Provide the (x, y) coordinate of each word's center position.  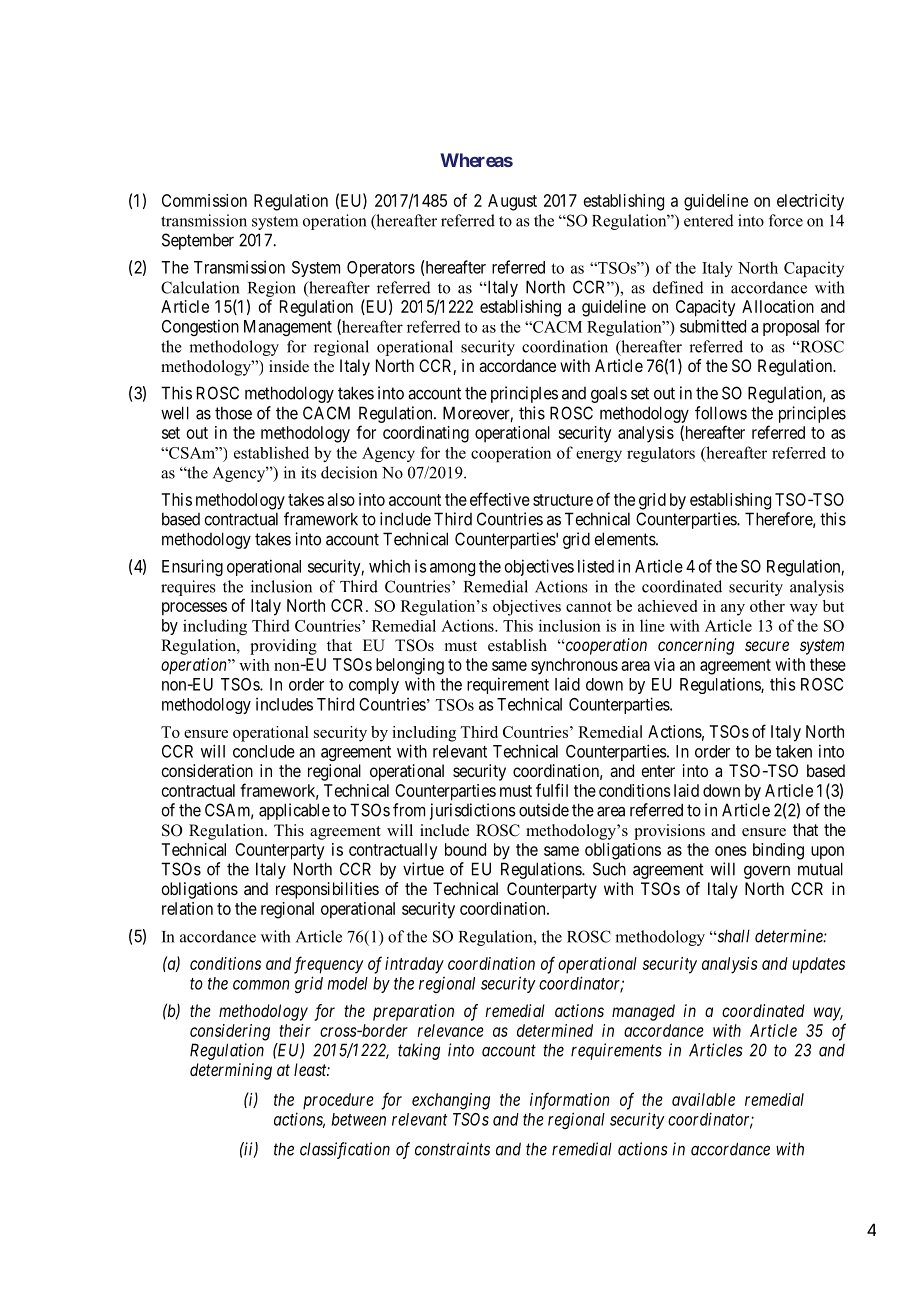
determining (231, 1071)
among (452, 569)
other (767, 606)
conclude (264, 751)
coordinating (426, 434)
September (198, 241)
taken (794, 751)
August (512, 202)
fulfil (552, 790)
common (261, 985)
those (233, 413)
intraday (414, 965)
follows (721, 413)
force (786, 220)
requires (188, 588)
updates (818, 965)
